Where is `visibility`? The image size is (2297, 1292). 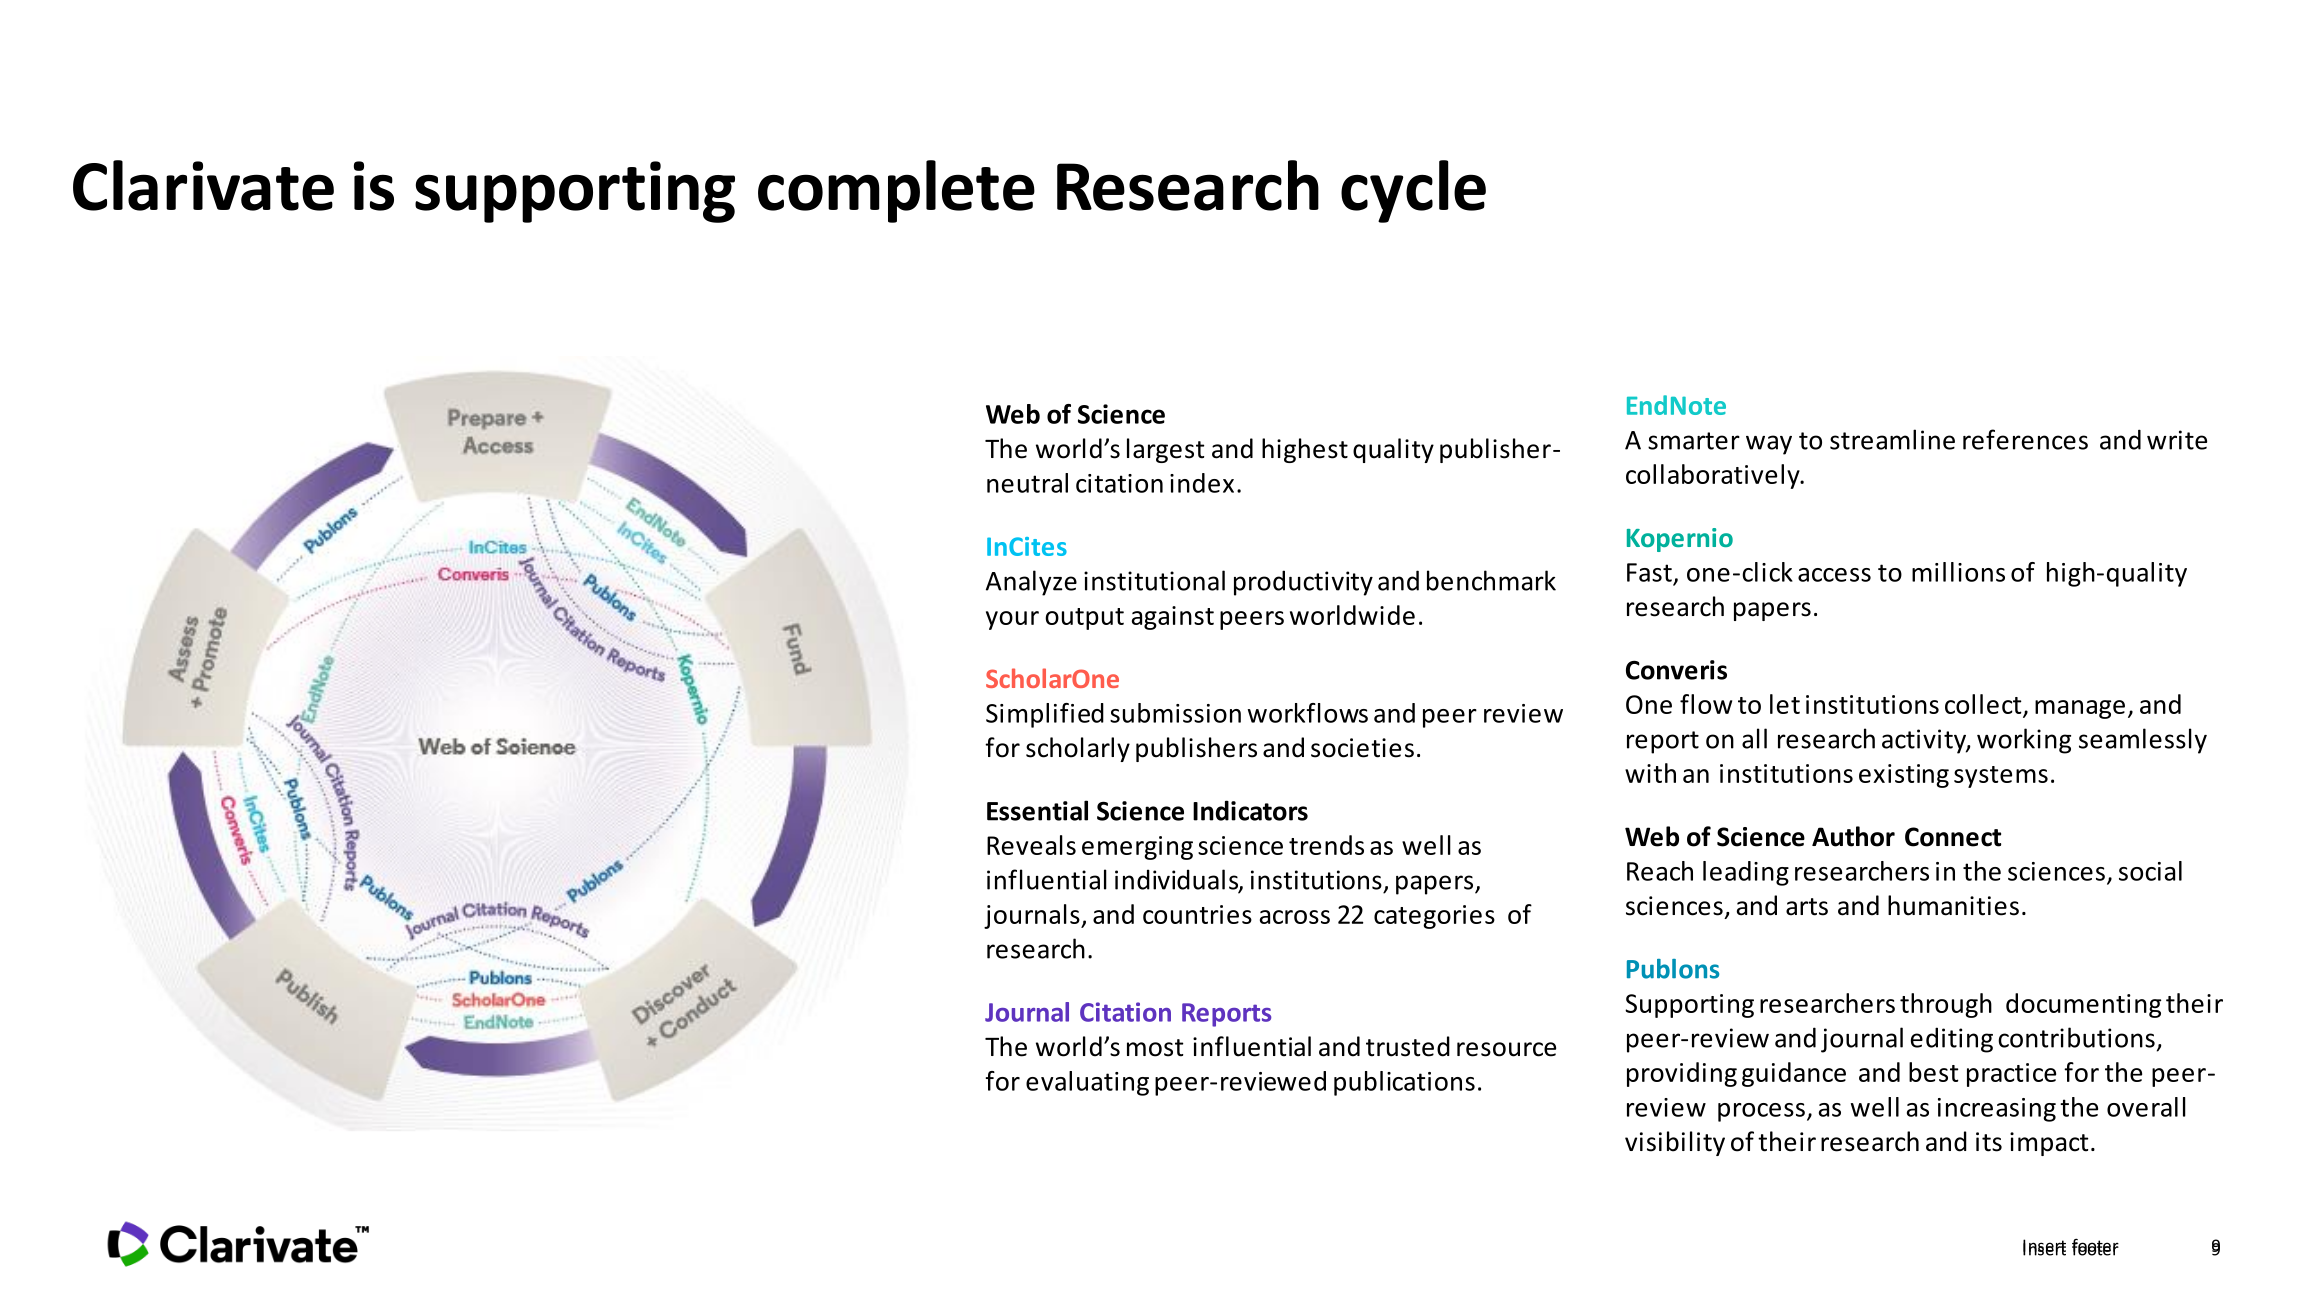 visibility is located at coordinates (1675, 1143).
